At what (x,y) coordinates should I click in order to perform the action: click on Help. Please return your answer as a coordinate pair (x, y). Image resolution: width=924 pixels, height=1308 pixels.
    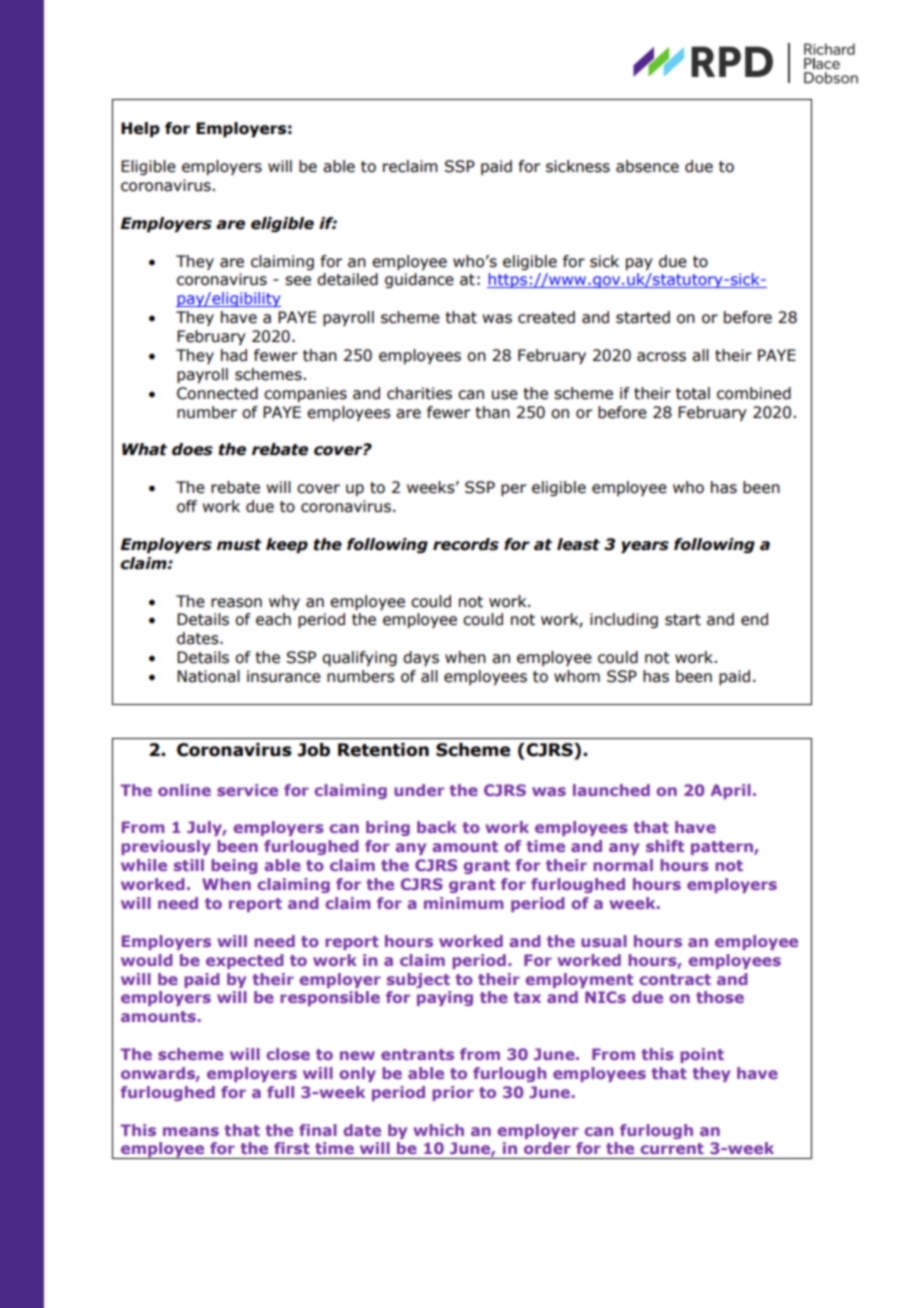
    Looking at the image, I should click on (140, 129).
